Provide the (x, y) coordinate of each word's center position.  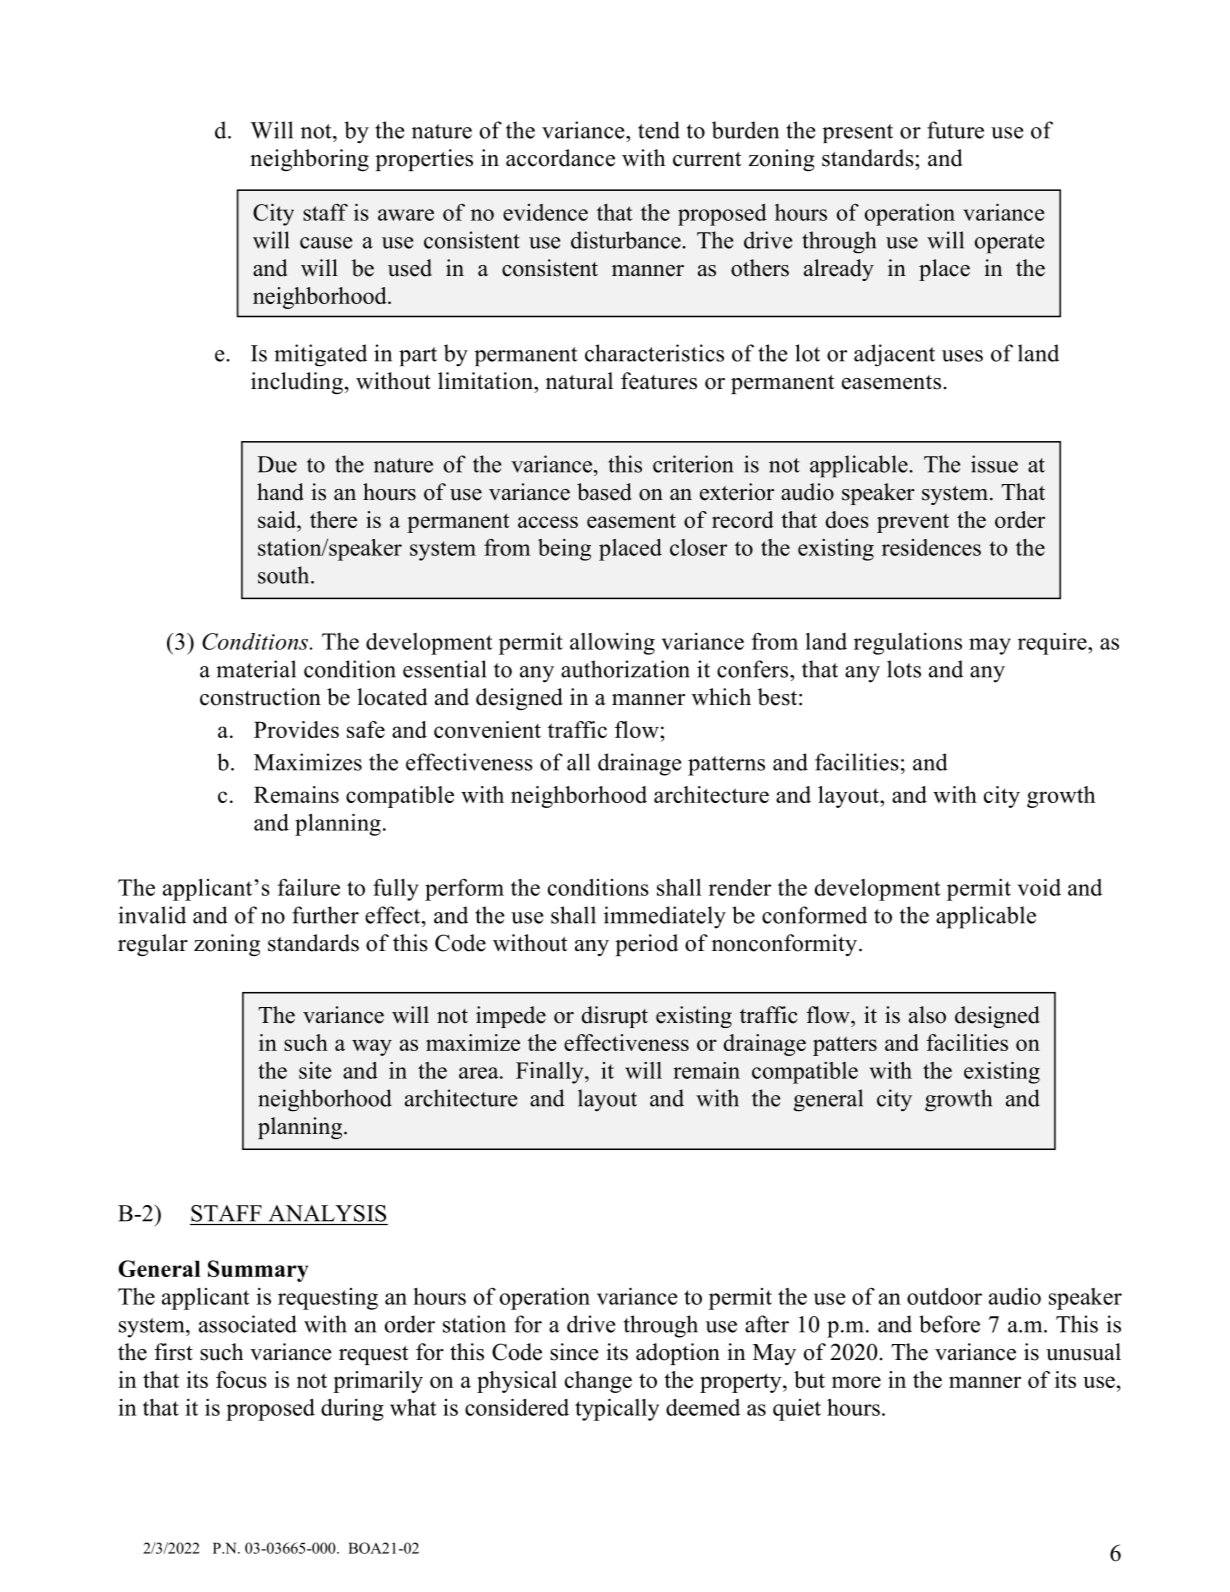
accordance (560, 158)
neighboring (309, 160)
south (285, 575)
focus (241, 1379)
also (927, 1015)
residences (931, 547)
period (646, 945)
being (564, 550)
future (955, 130)
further (325, 915)
